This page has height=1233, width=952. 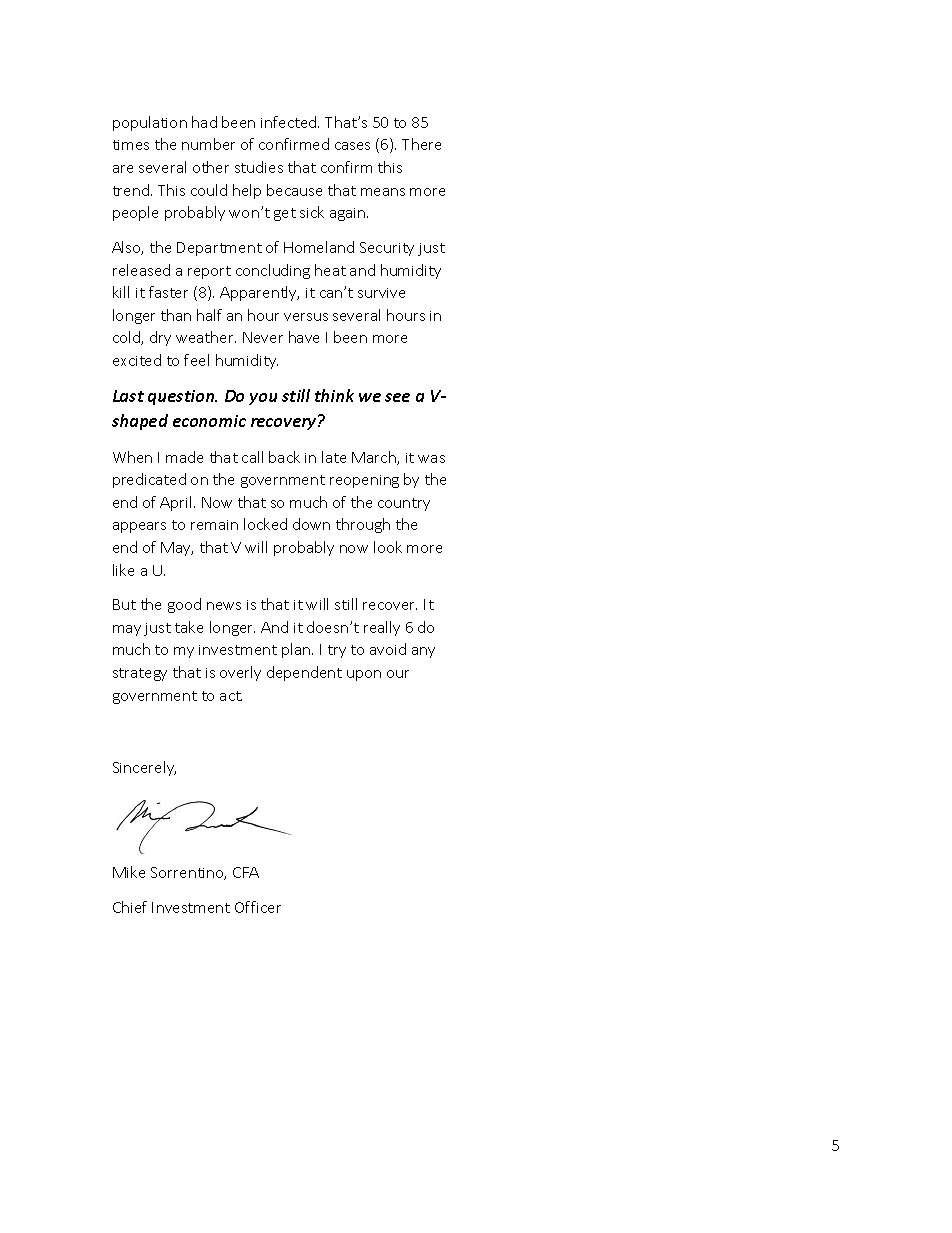 I want to click on locked, so click(x=265, y=524).
